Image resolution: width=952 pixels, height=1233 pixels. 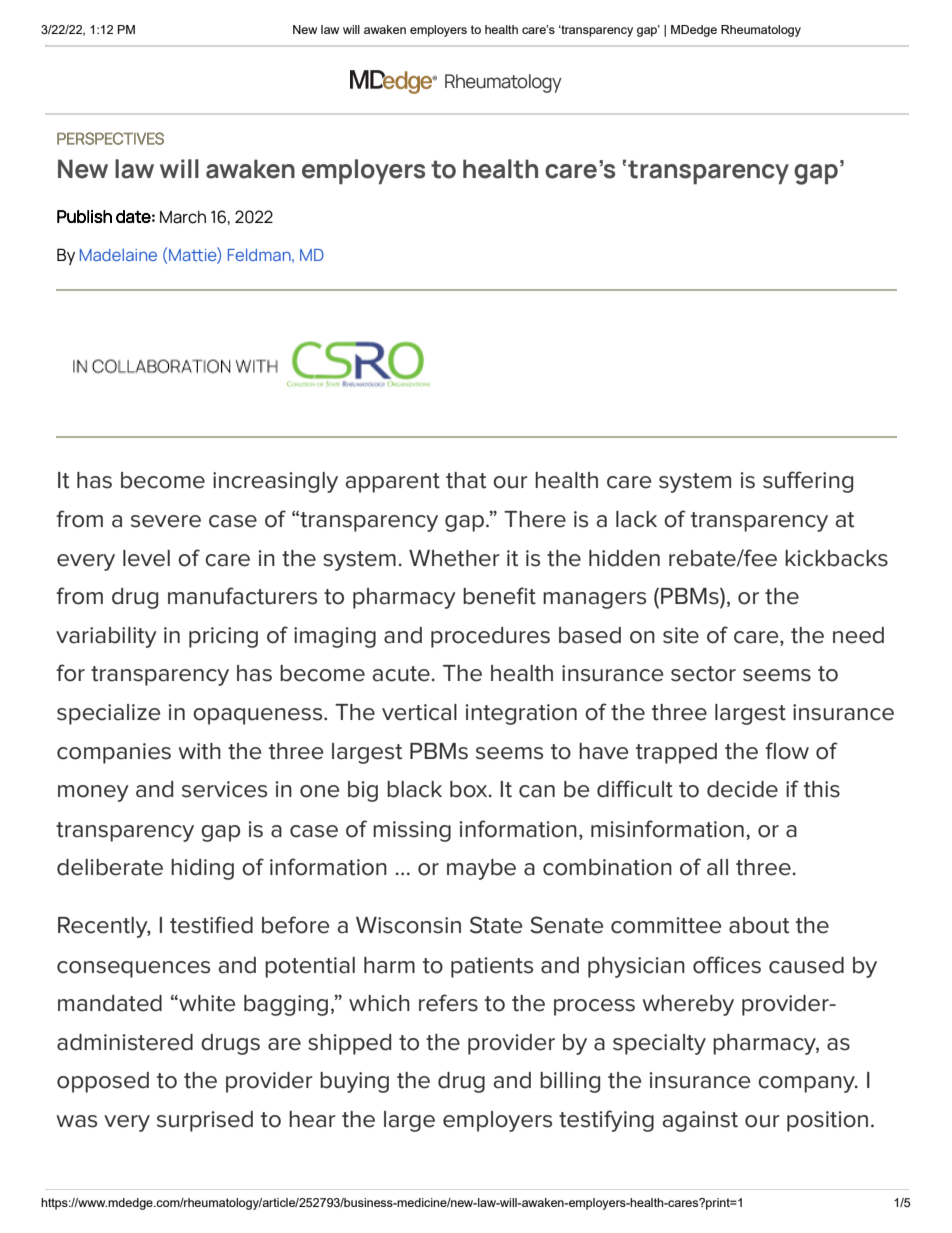 I want to click on that, so click(x=466, y=480).
